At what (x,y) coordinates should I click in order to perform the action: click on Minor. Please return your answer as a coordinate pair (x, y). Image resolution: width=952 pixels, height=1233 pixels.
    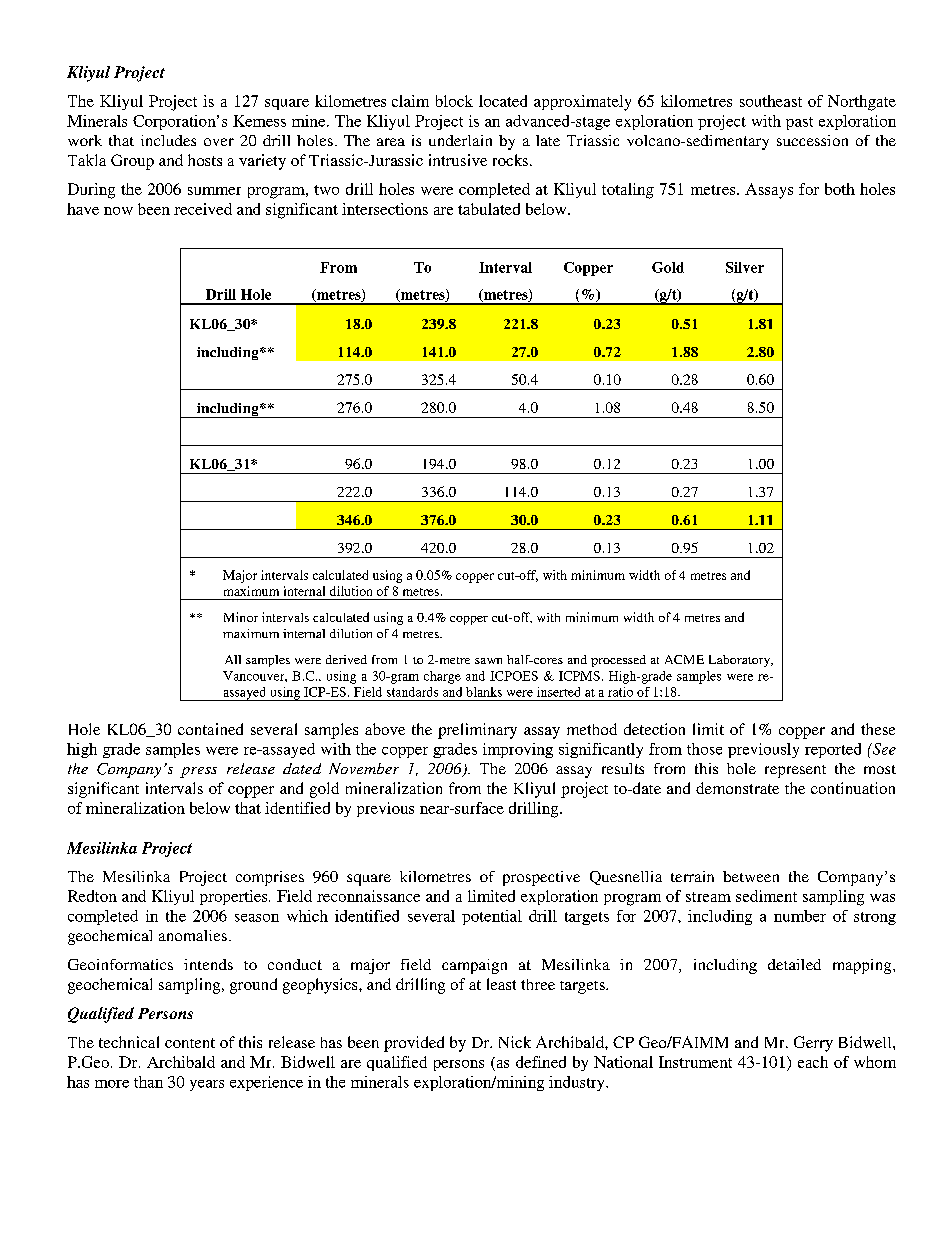
    Looking at the image, I should click on (241, 617).
